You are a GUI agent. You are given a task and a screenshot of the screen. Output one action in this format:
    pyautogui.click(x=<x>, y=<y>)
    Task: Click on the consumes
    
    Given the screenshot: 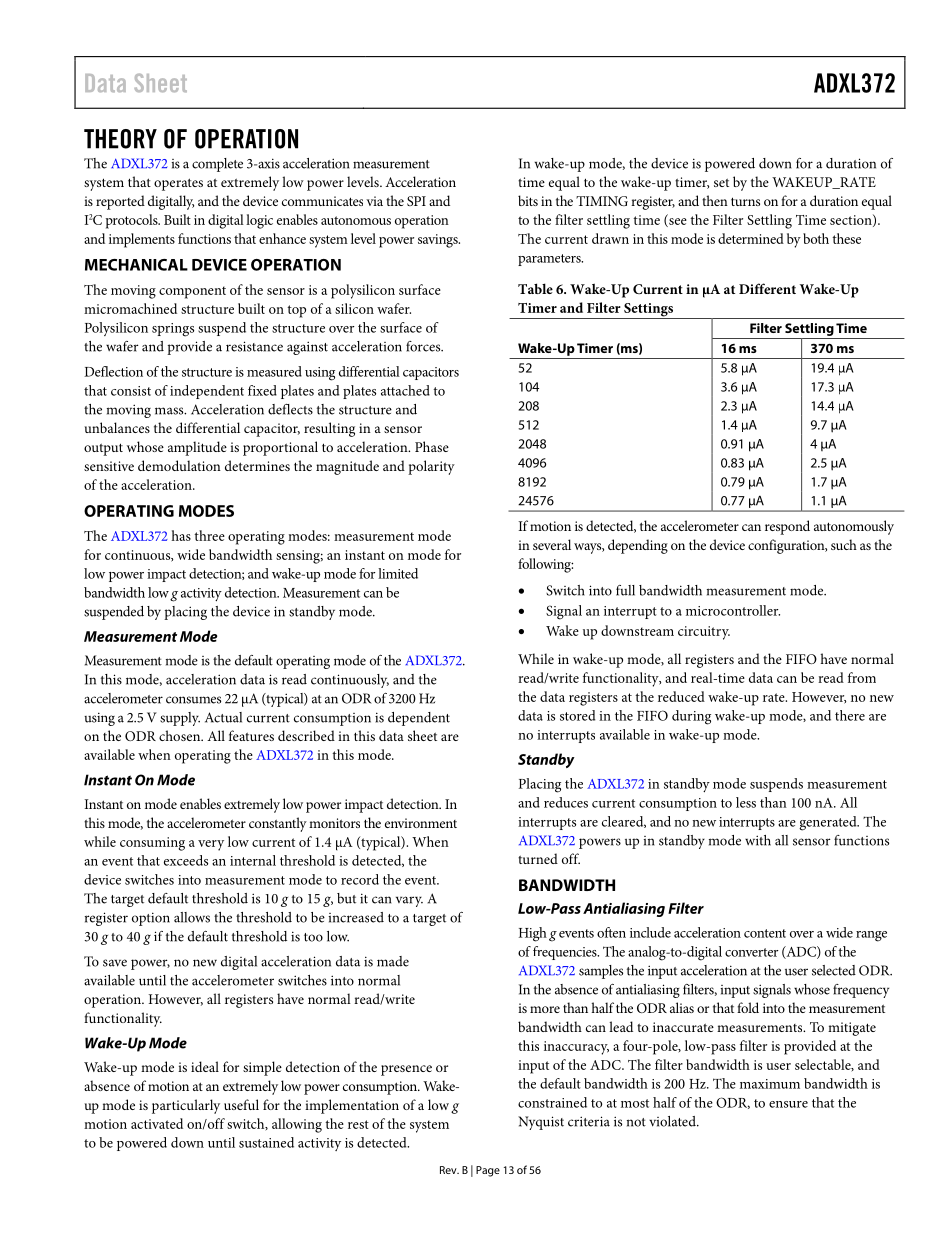 What is the action you would take?
    pyautogui.click(x=193, y=700)
